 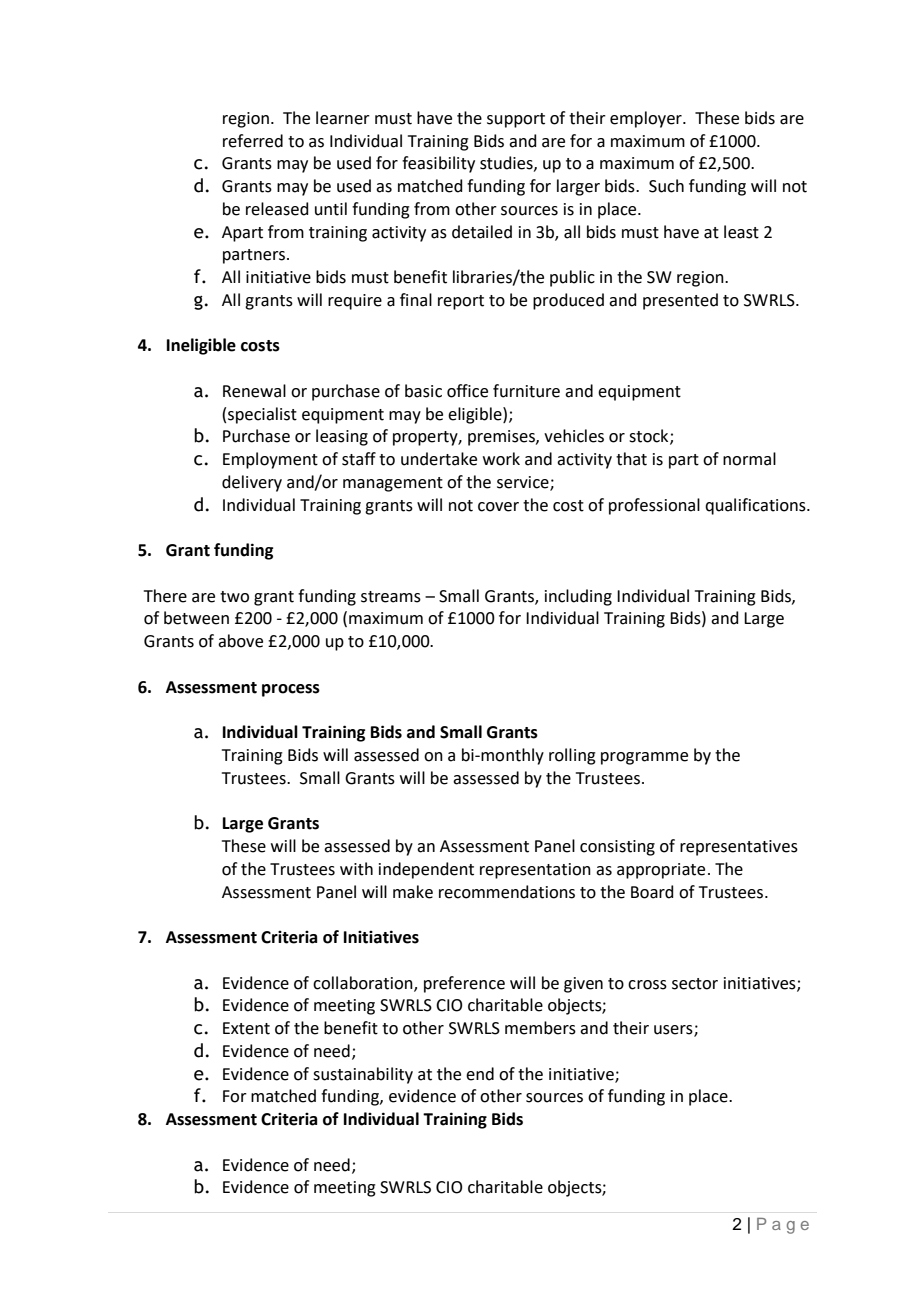 I want to click on office, so click(x=467, y=391).
